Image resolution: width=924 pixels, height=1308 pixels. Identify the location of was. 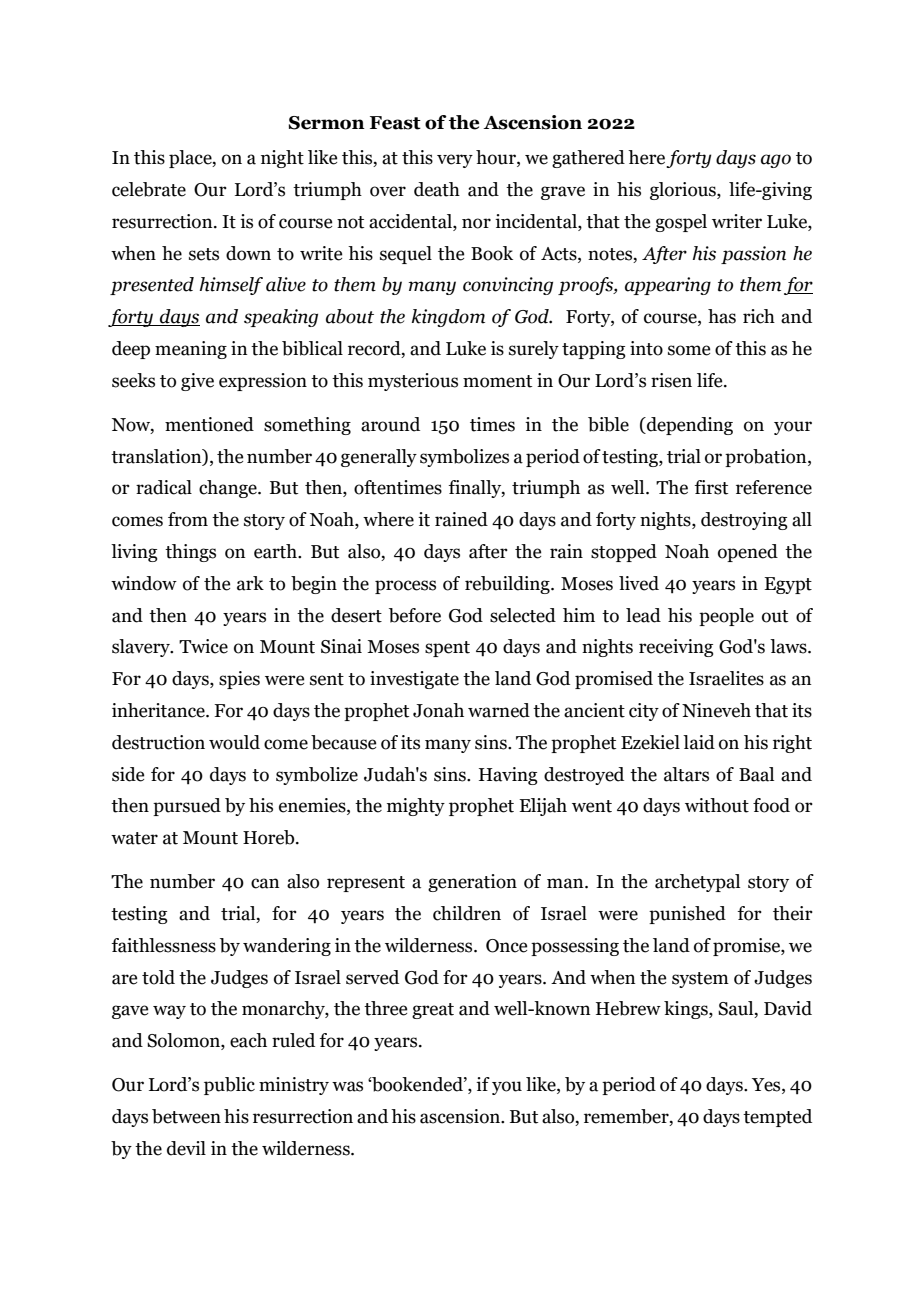
(347, 1086).
